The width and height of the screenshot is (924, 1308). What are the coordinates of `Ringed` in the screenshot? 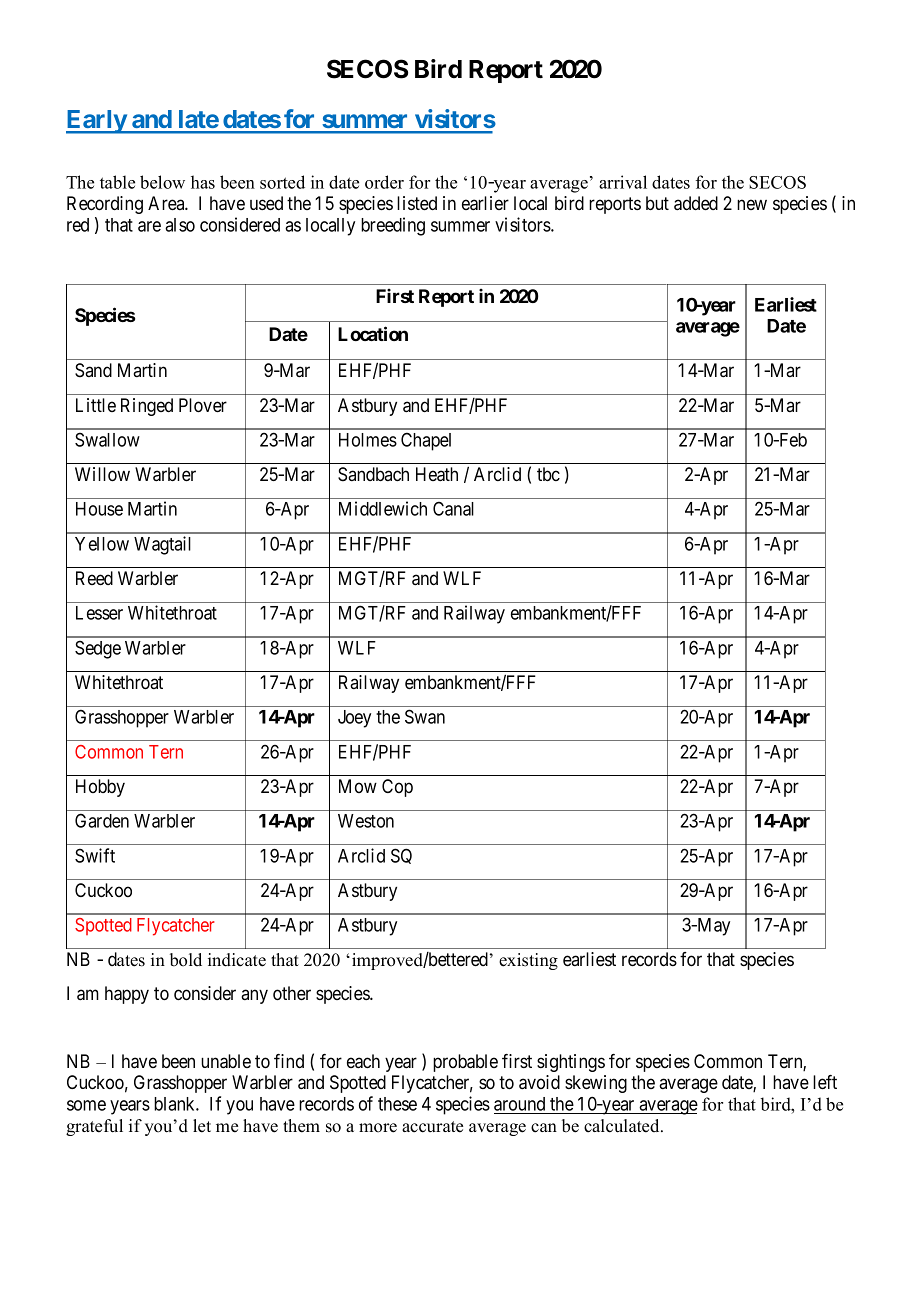 It's located at (147, 407).
